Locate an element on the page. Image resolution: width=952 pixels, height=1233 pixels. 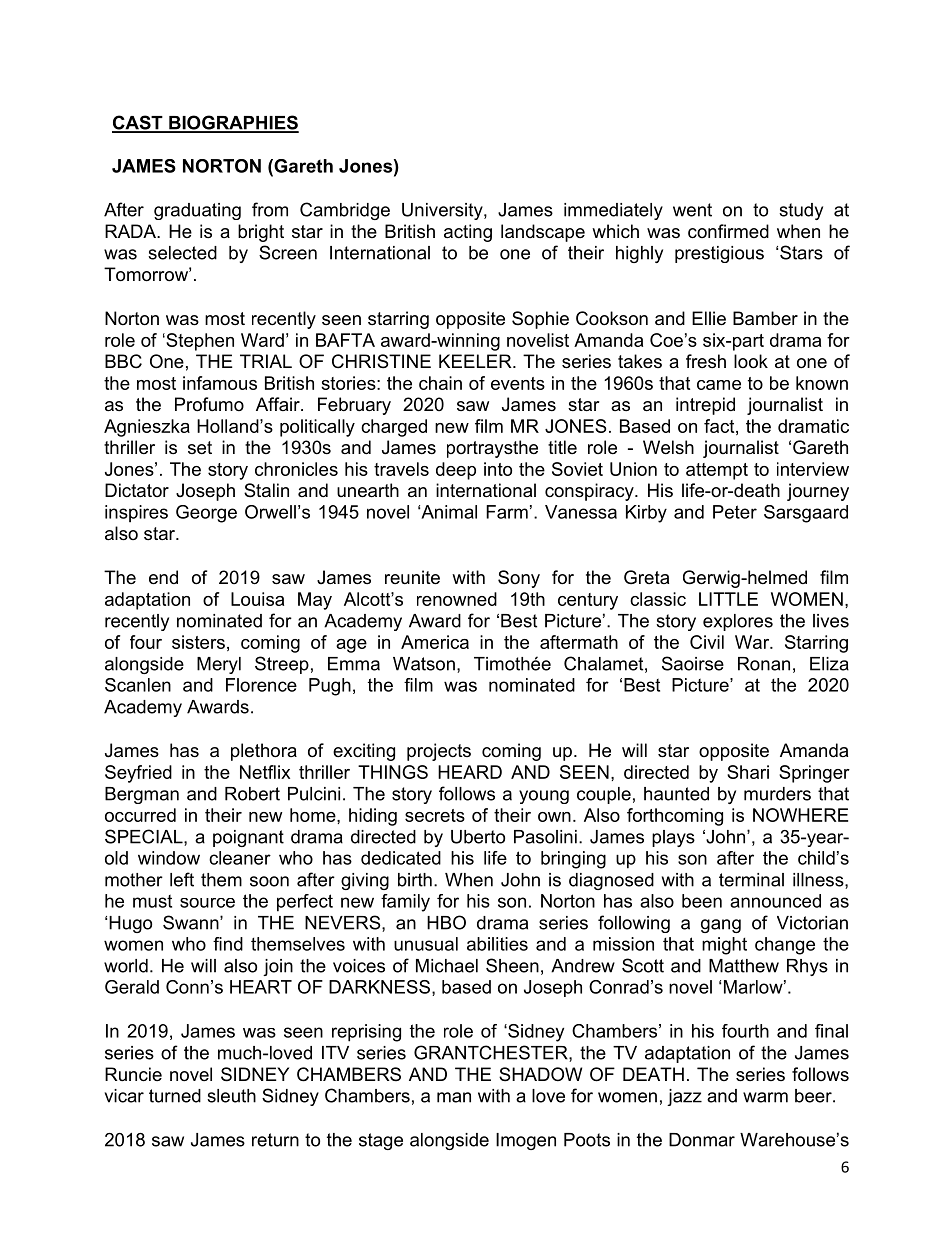
Farm is located at coordinates (507, 512).
